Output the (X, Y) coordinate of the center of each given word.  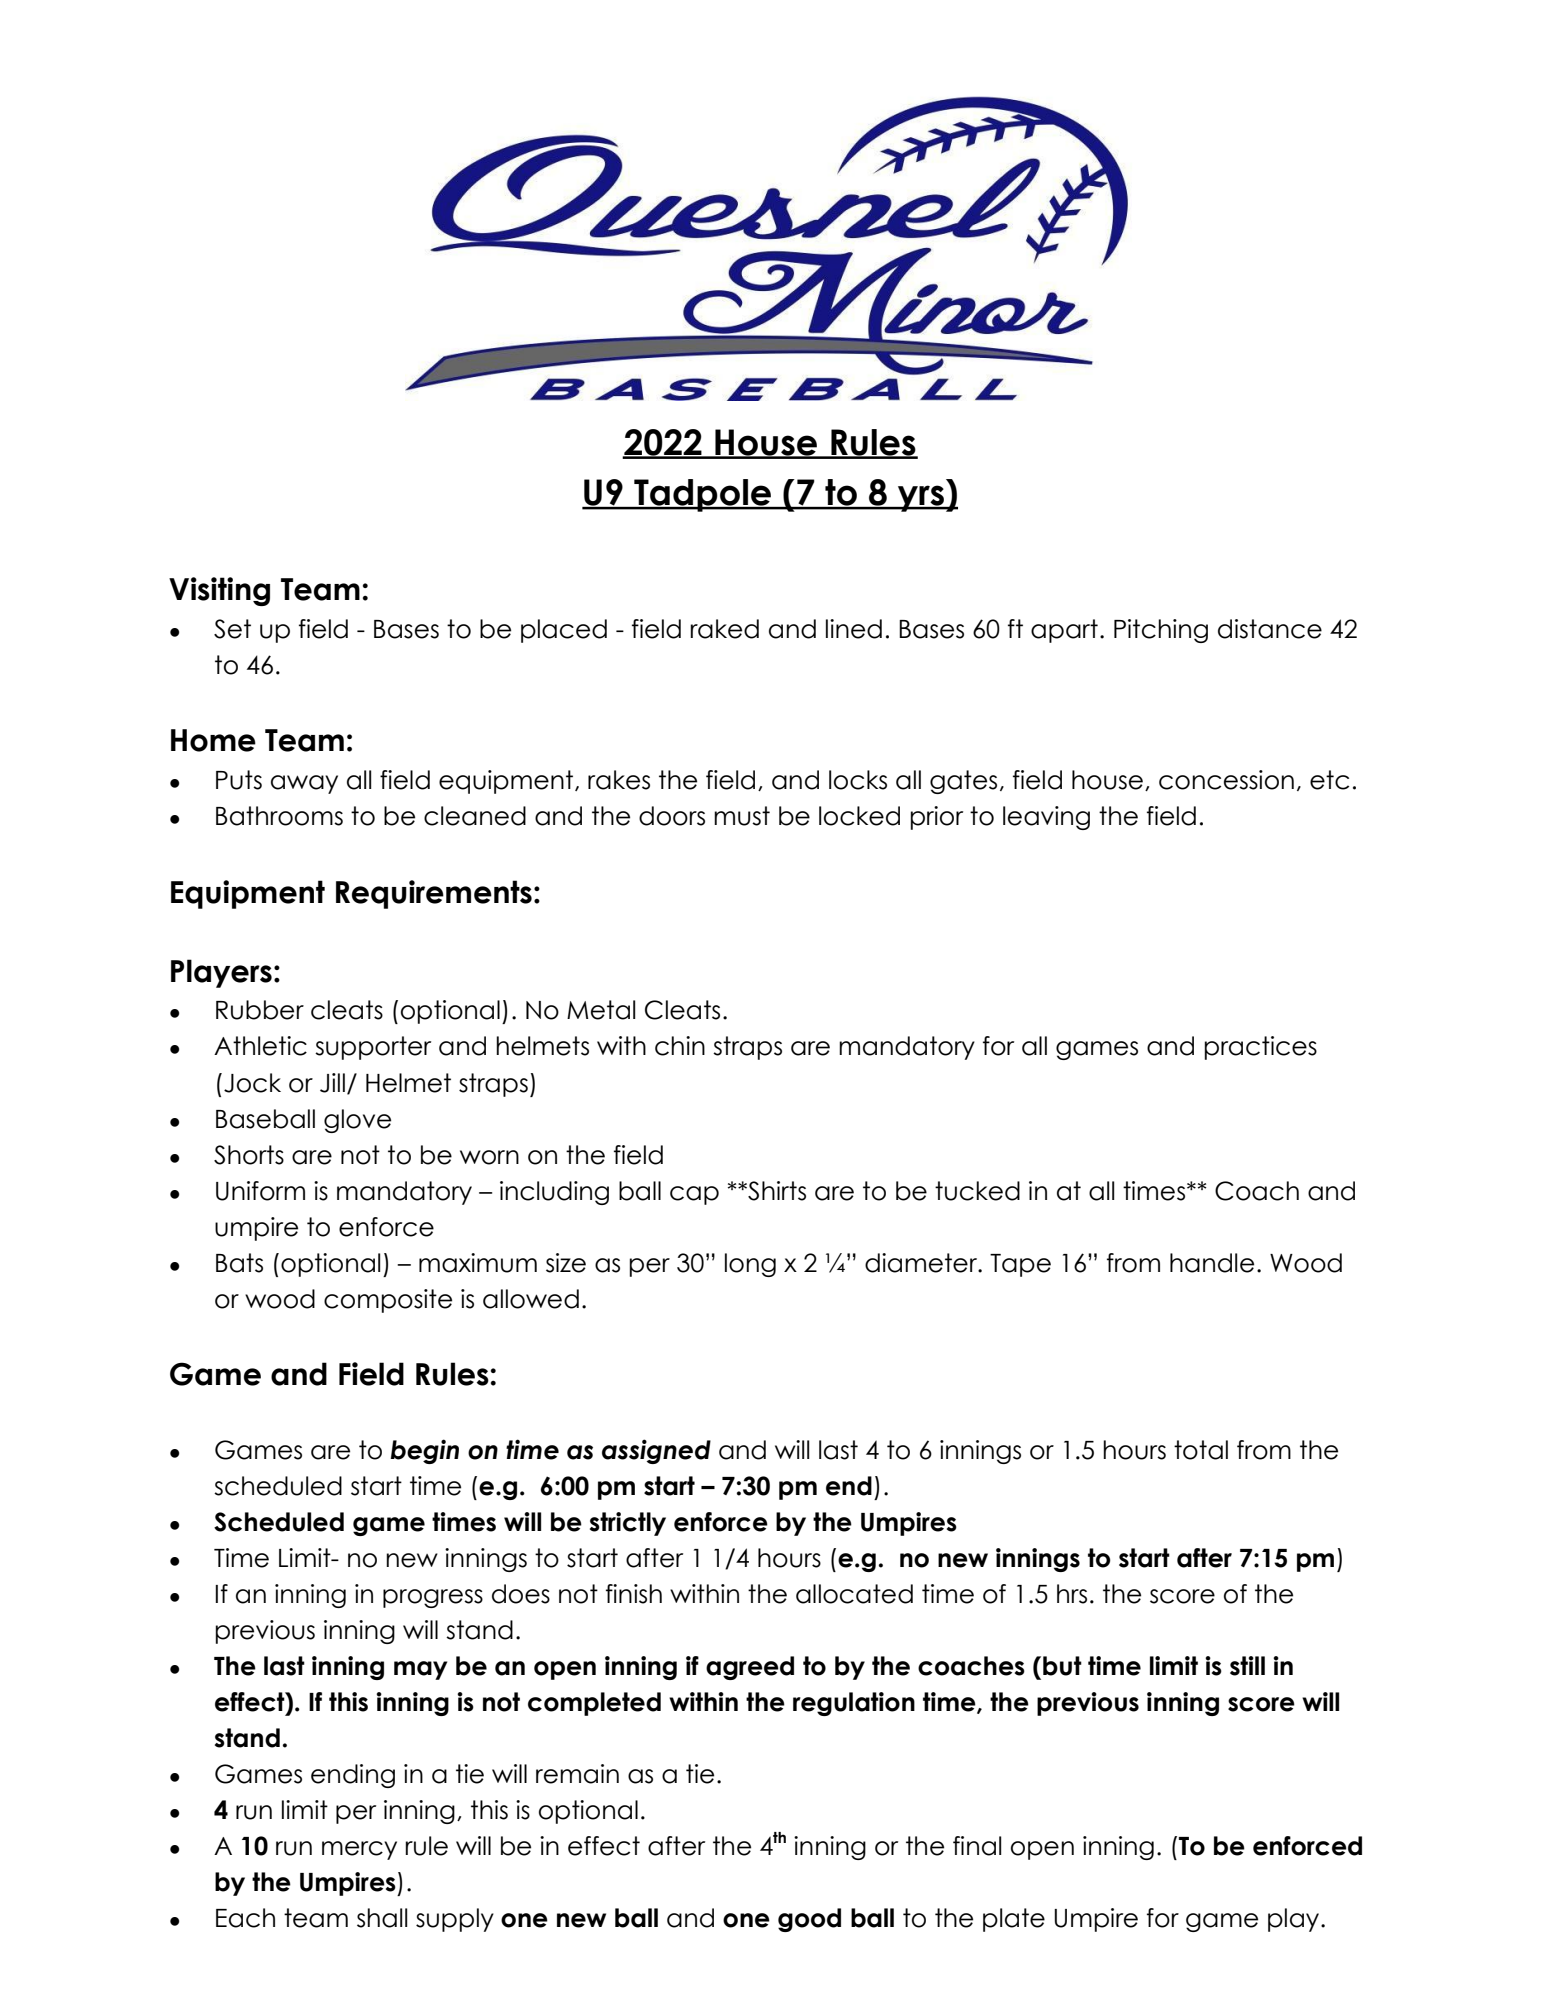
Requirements (434, 894)
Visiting (219, 591)
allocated (854, 1594)
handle (1212, 1263)
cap (694, 1195)
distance (1270, 629)
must (742, 816)
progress (433, 1598)
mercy (359, 1850)
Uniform (260, 1191)
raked (724, 629)
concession (1226, 780)
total (1201, 1450)
